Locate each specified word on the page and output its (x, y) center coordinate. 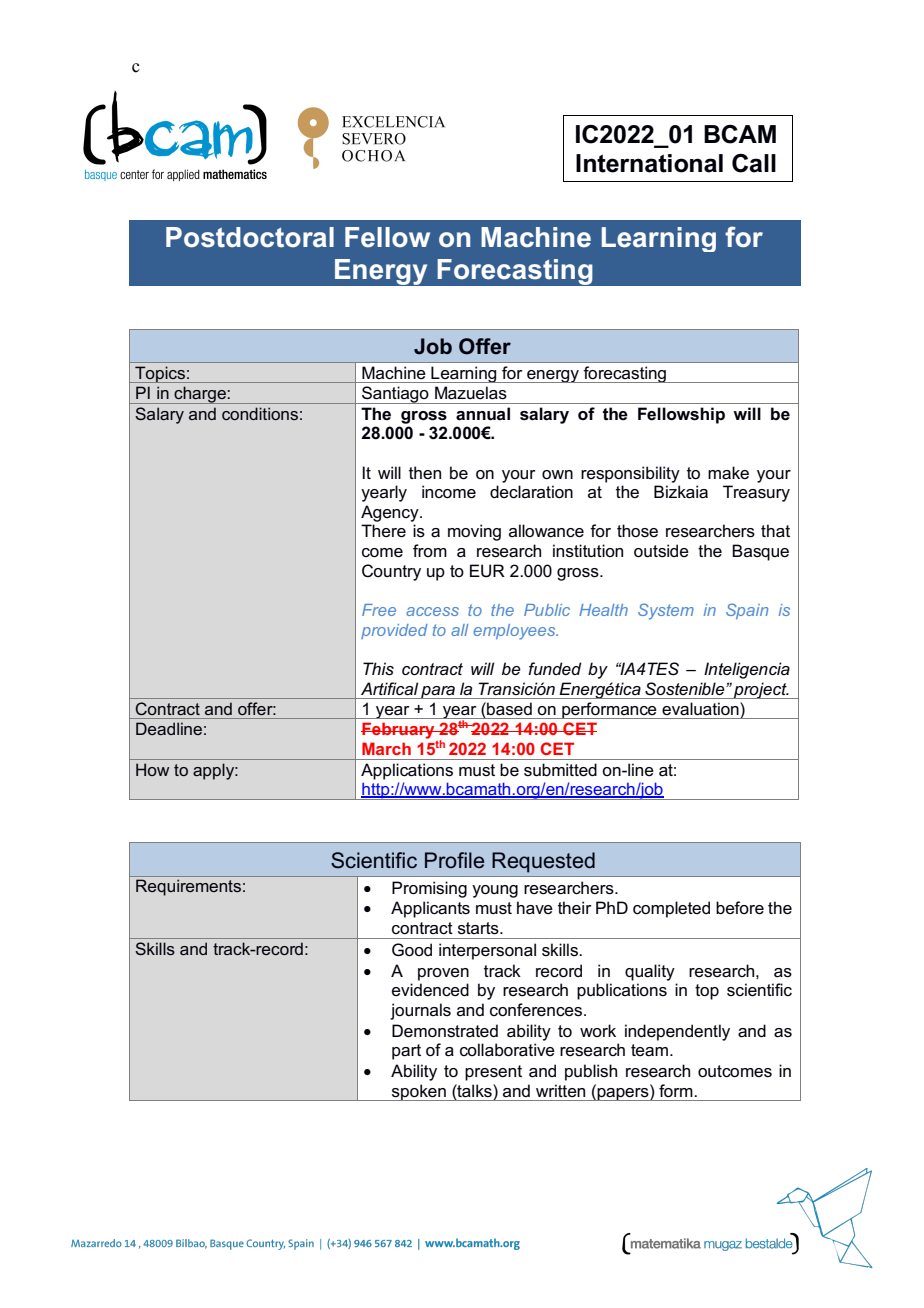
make (728, 473)
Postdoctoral (250, 237)
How (152, 769)
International (649, 163)
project (760, 690)
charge (200, 395)
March (386, 748)
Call (754, 163)
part (406, 1052)
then (425, 472)
